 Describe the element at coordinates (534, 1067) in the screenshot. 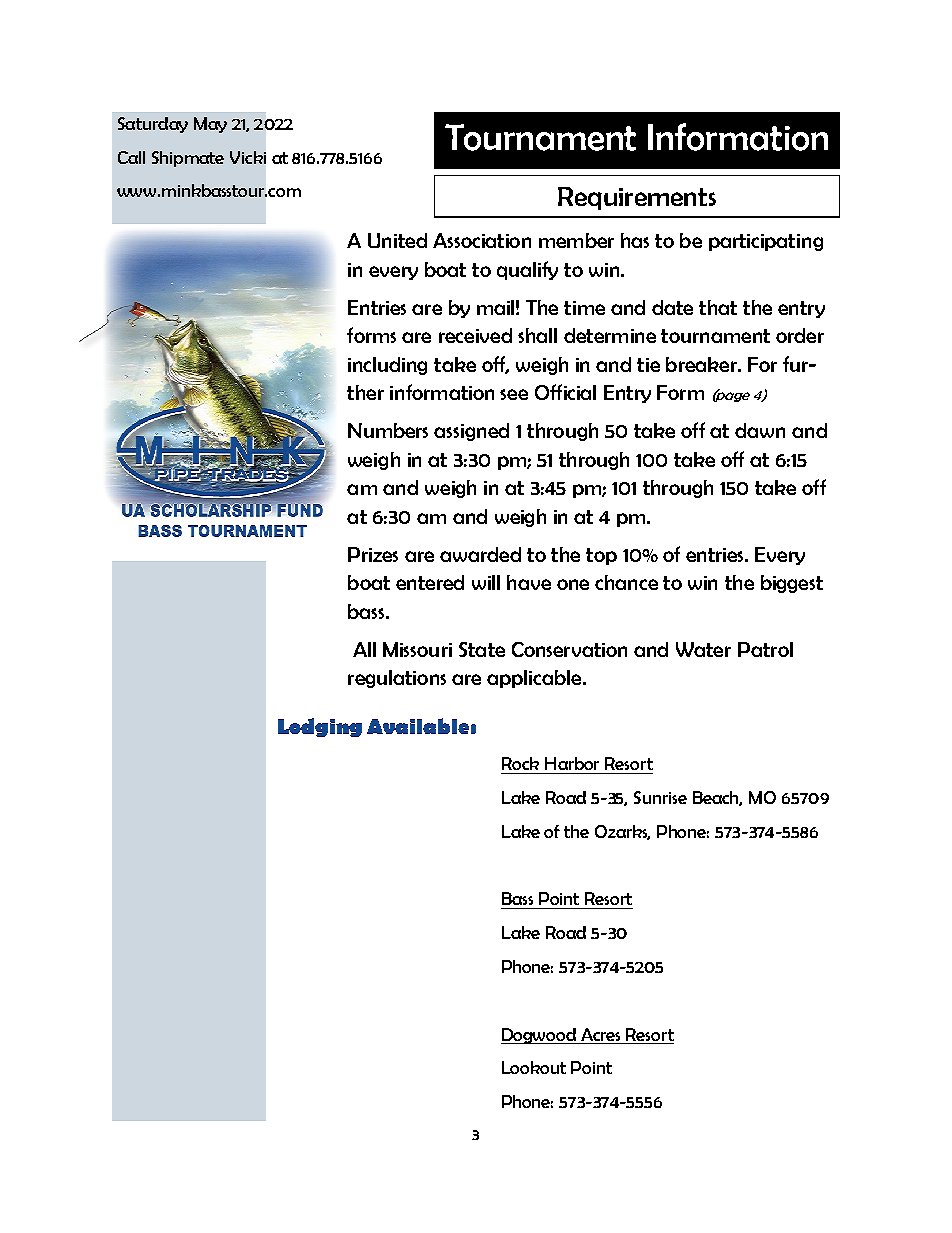

I see `Lookout` at that location.
